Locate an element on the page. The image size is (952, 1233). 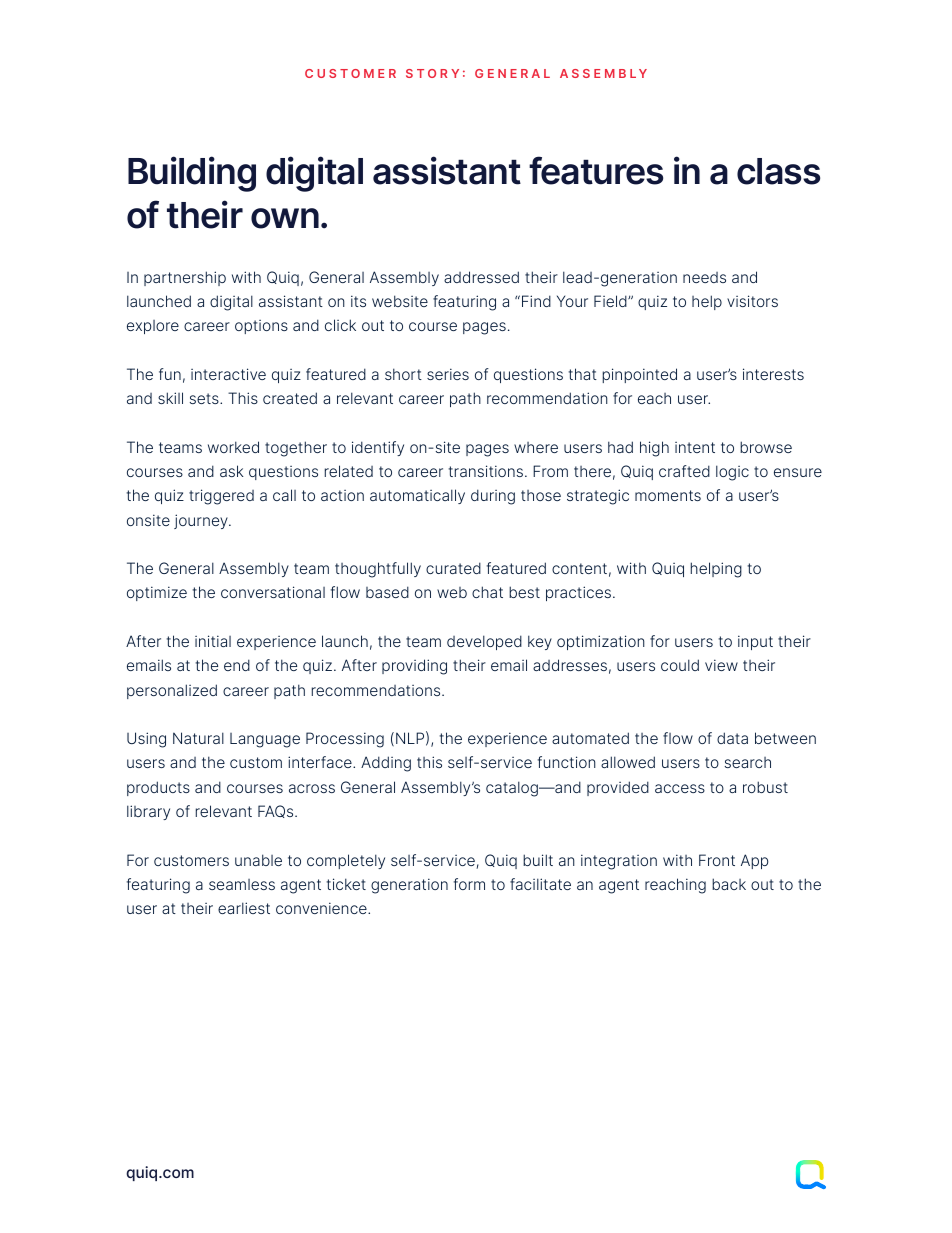
features is located at coordinates (596, 170).
